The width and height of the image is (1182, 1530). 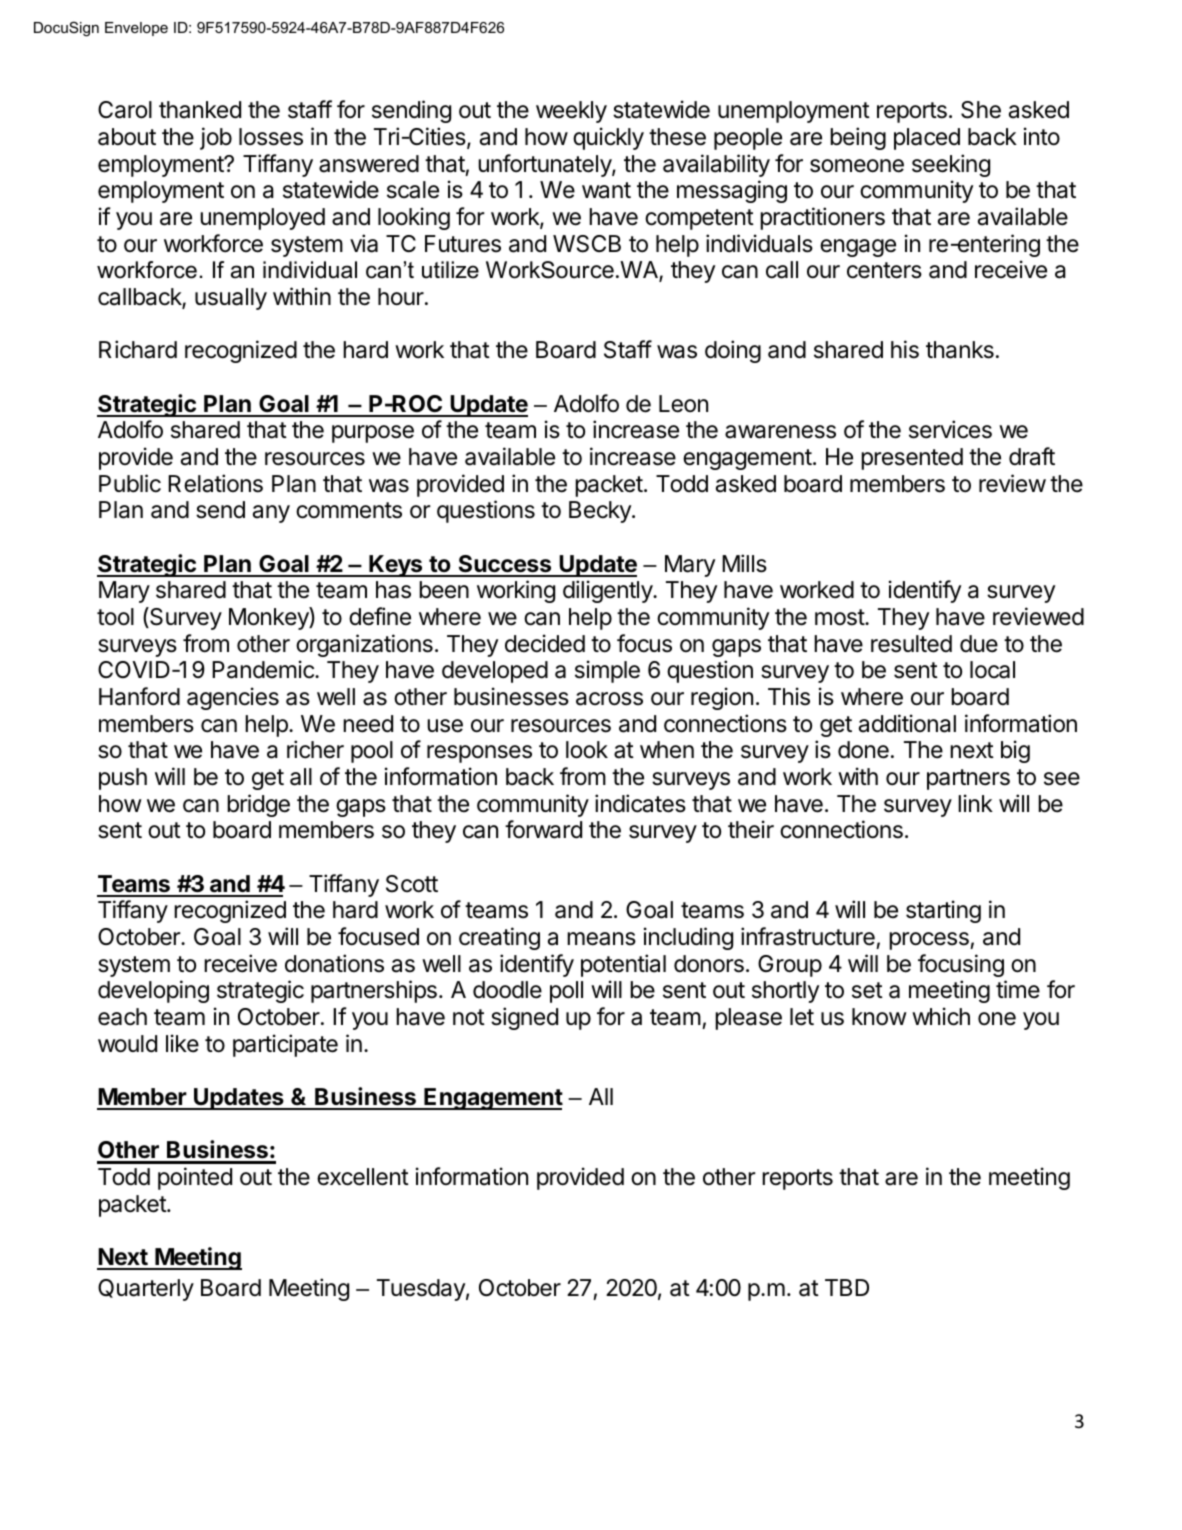 What do you see at coordinates (927, 139) in the image?
I see `placed` at bounding box center [927, 139].
